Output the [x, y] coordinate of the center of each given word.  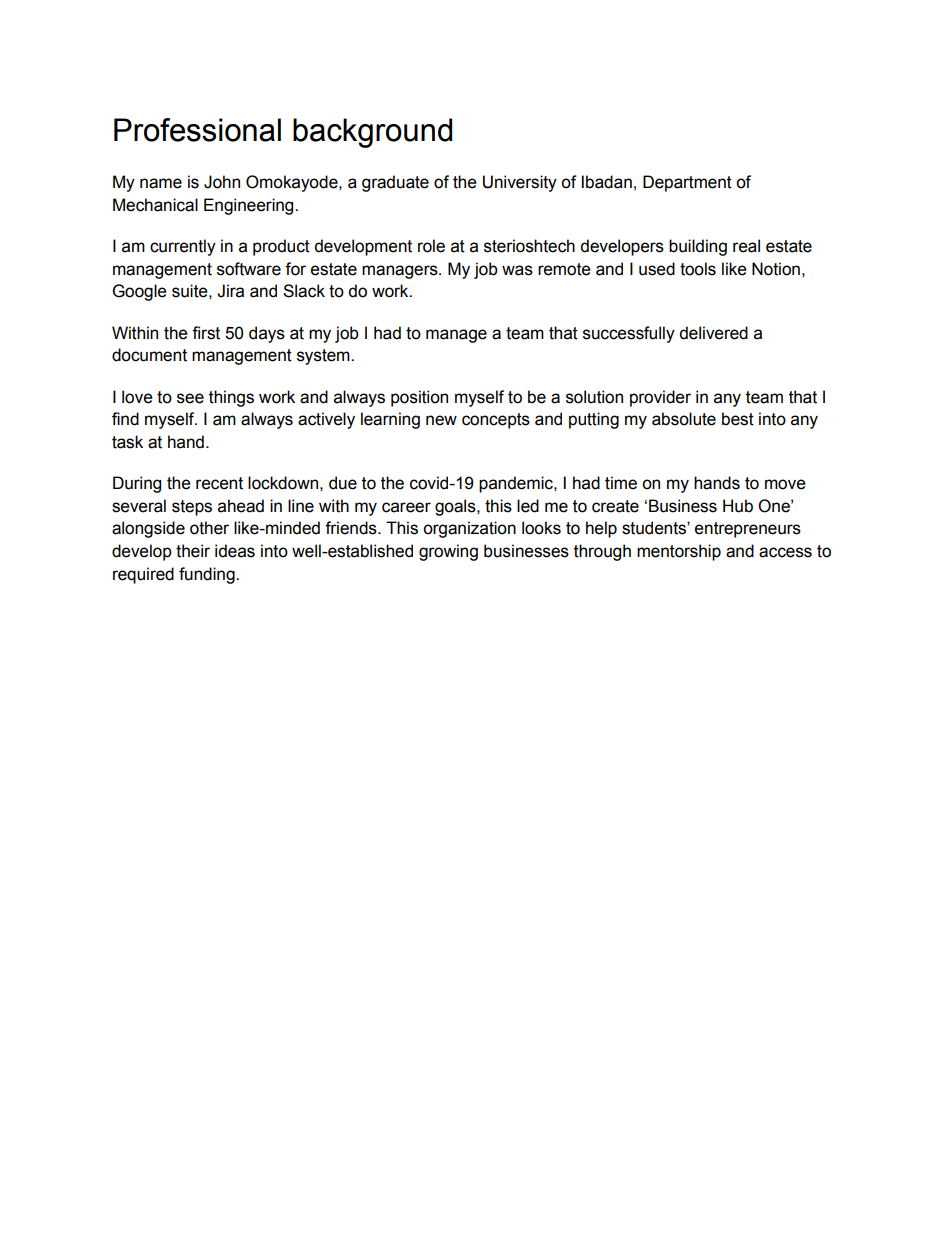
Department [687, 183]
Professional [197, 130]
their [193, 551]
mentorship [679, 552]
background [372, 133]
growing [448, 552]
